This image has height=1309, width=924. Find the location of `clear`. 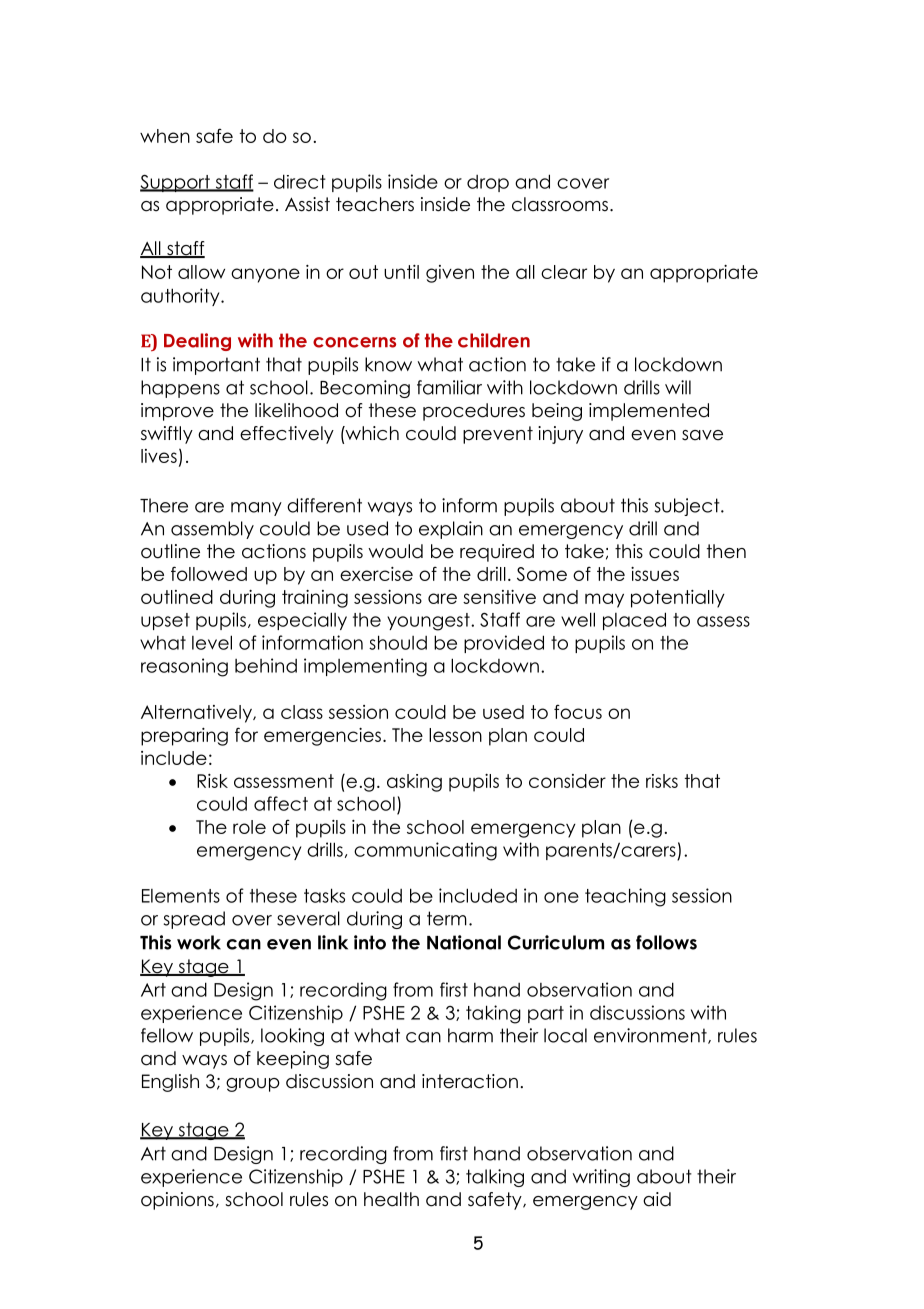

clear is located at coordinates (564, 272).
